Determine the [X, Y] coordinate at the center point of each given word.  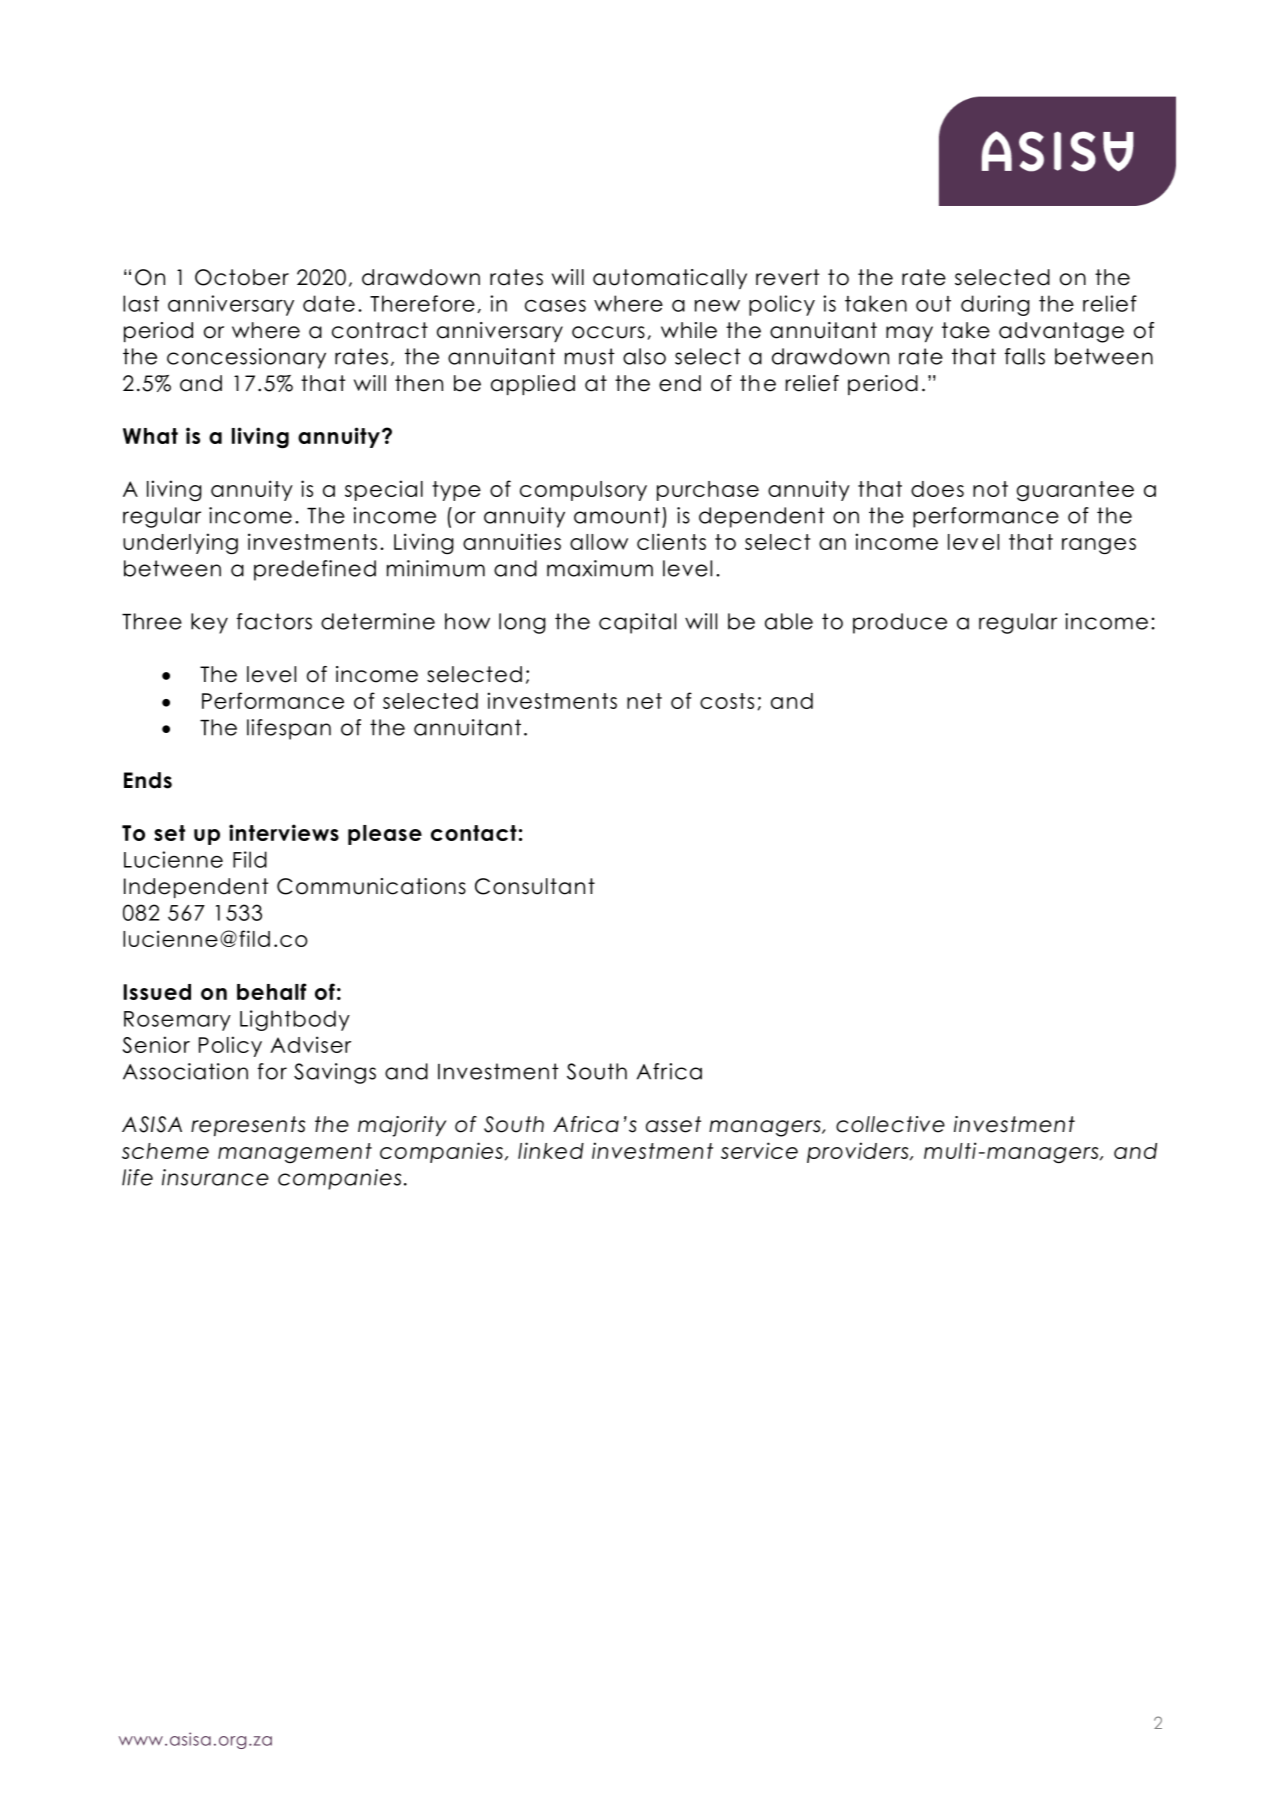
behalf [271, 991]
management [295, 1153]
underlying [180, 544]
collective [890, 1124]
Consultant [535, 886]
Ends [148, 780]
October [242, 277]
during [995, 305]
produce [900, 623]
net [644, 701]
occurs [608, 332]
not [990, 489]
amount [617, 515]
